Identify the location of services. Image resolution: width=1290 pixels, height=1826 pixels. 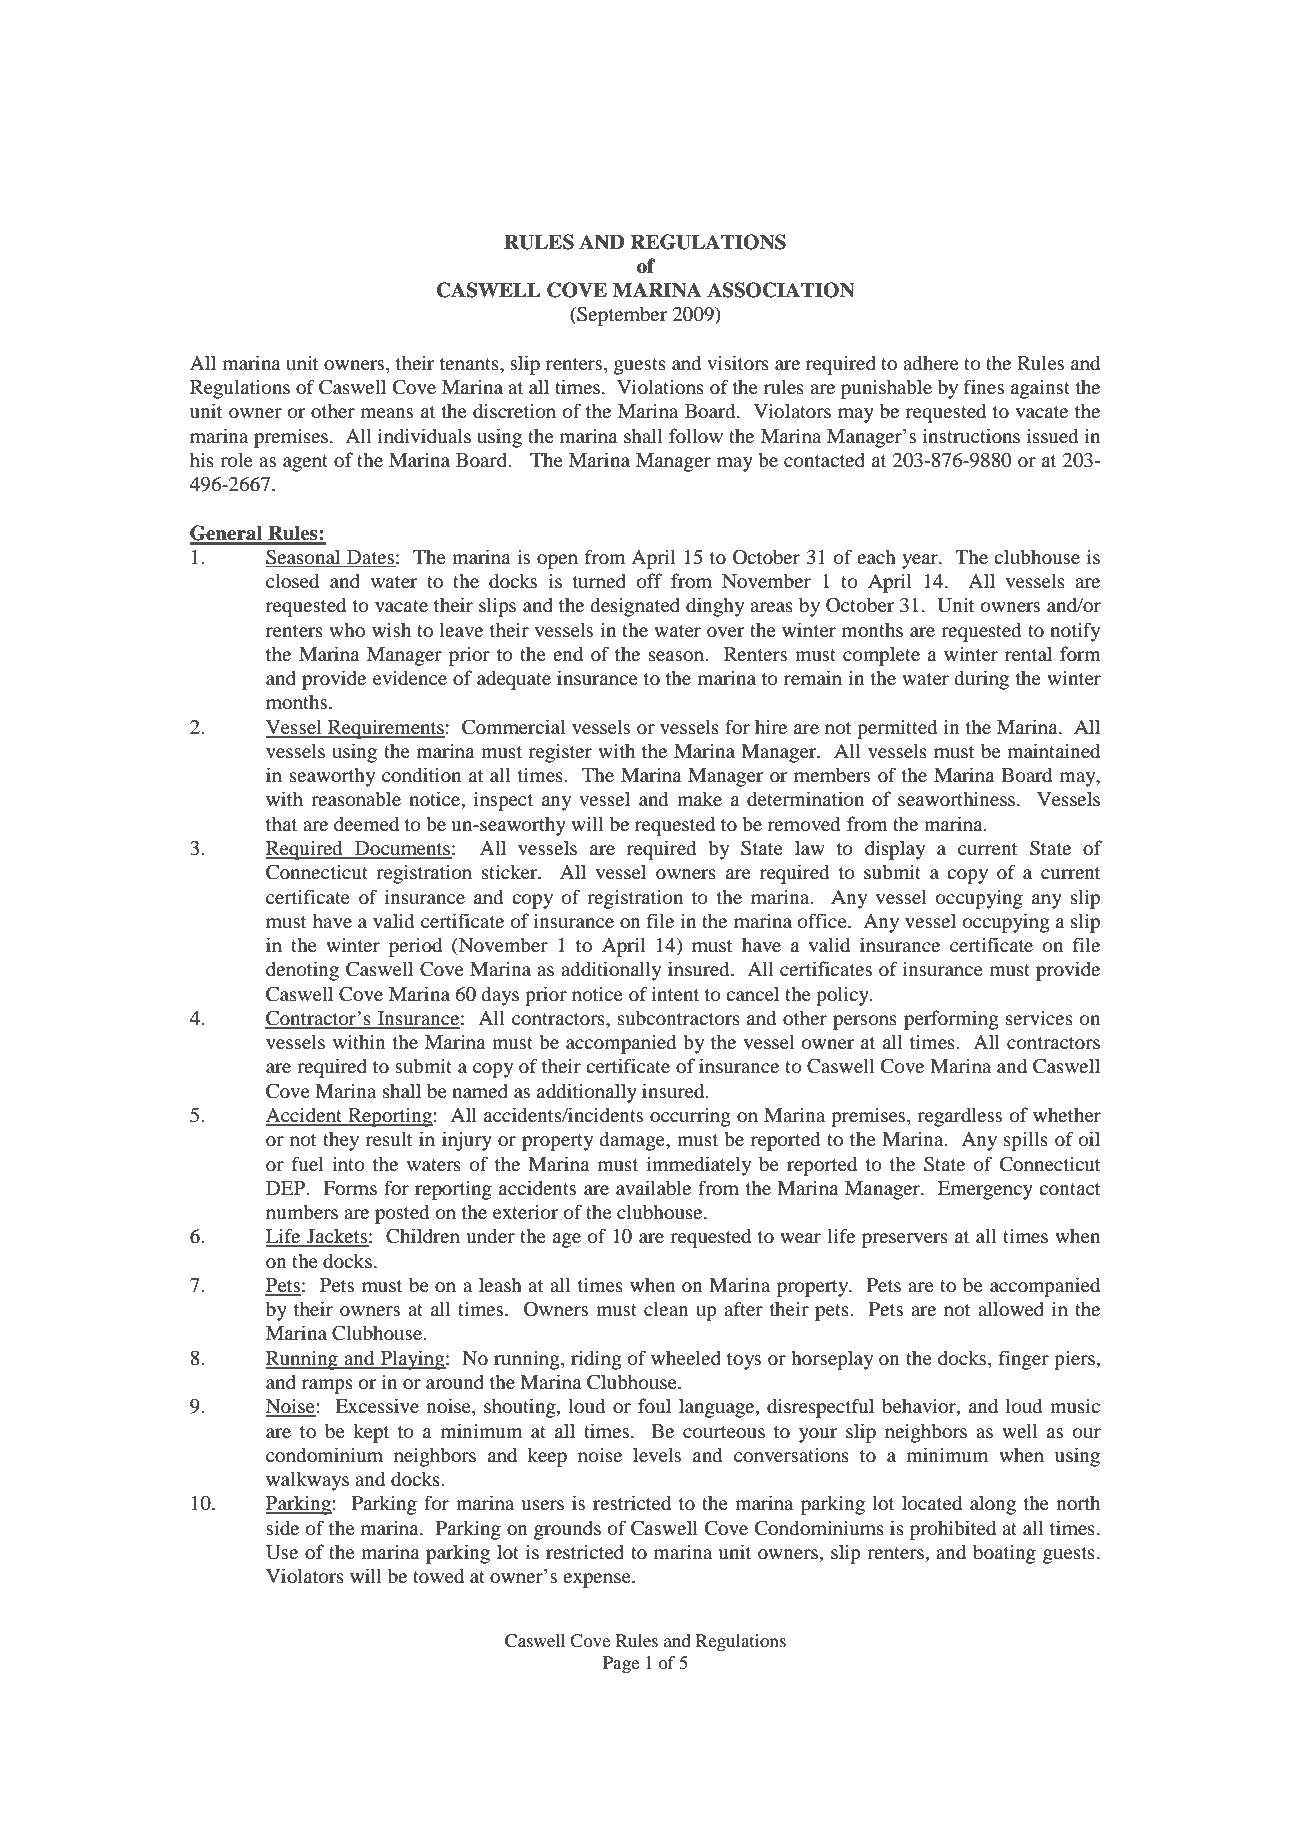
(1039, 1017).
